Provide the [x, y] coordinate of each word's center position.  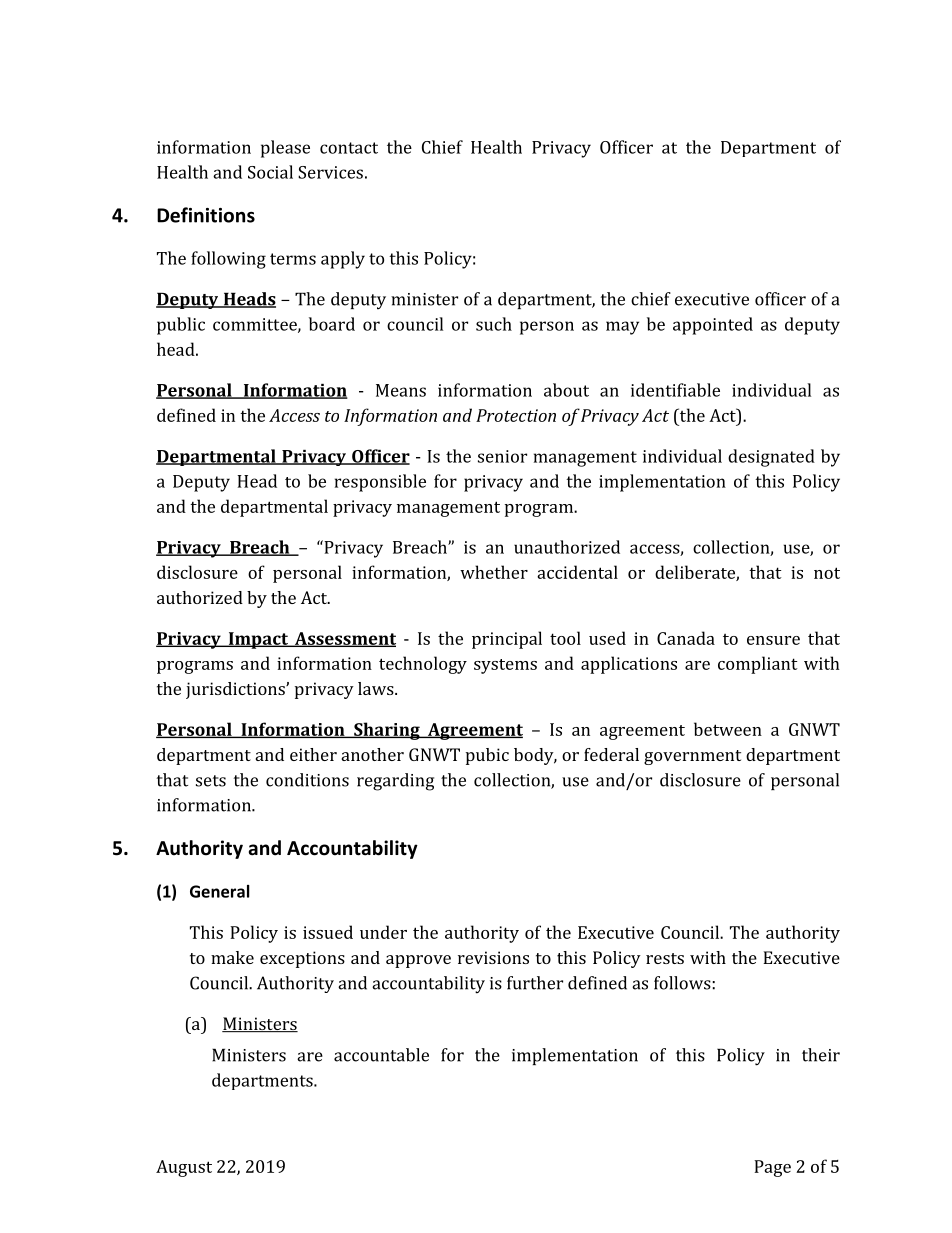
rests [665, 958]
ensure [773, 640]
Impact [258, 640]
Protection [516, 415]
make [232, 957]
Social [270, 172]
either [313, 754]
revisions [493, 957]
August [184, 1168]
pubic [487, 756]
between [728, 729]
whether [494, 572]
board [332, 324]
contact [349, 148]
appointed [713, 326]
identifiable [675, 390]
